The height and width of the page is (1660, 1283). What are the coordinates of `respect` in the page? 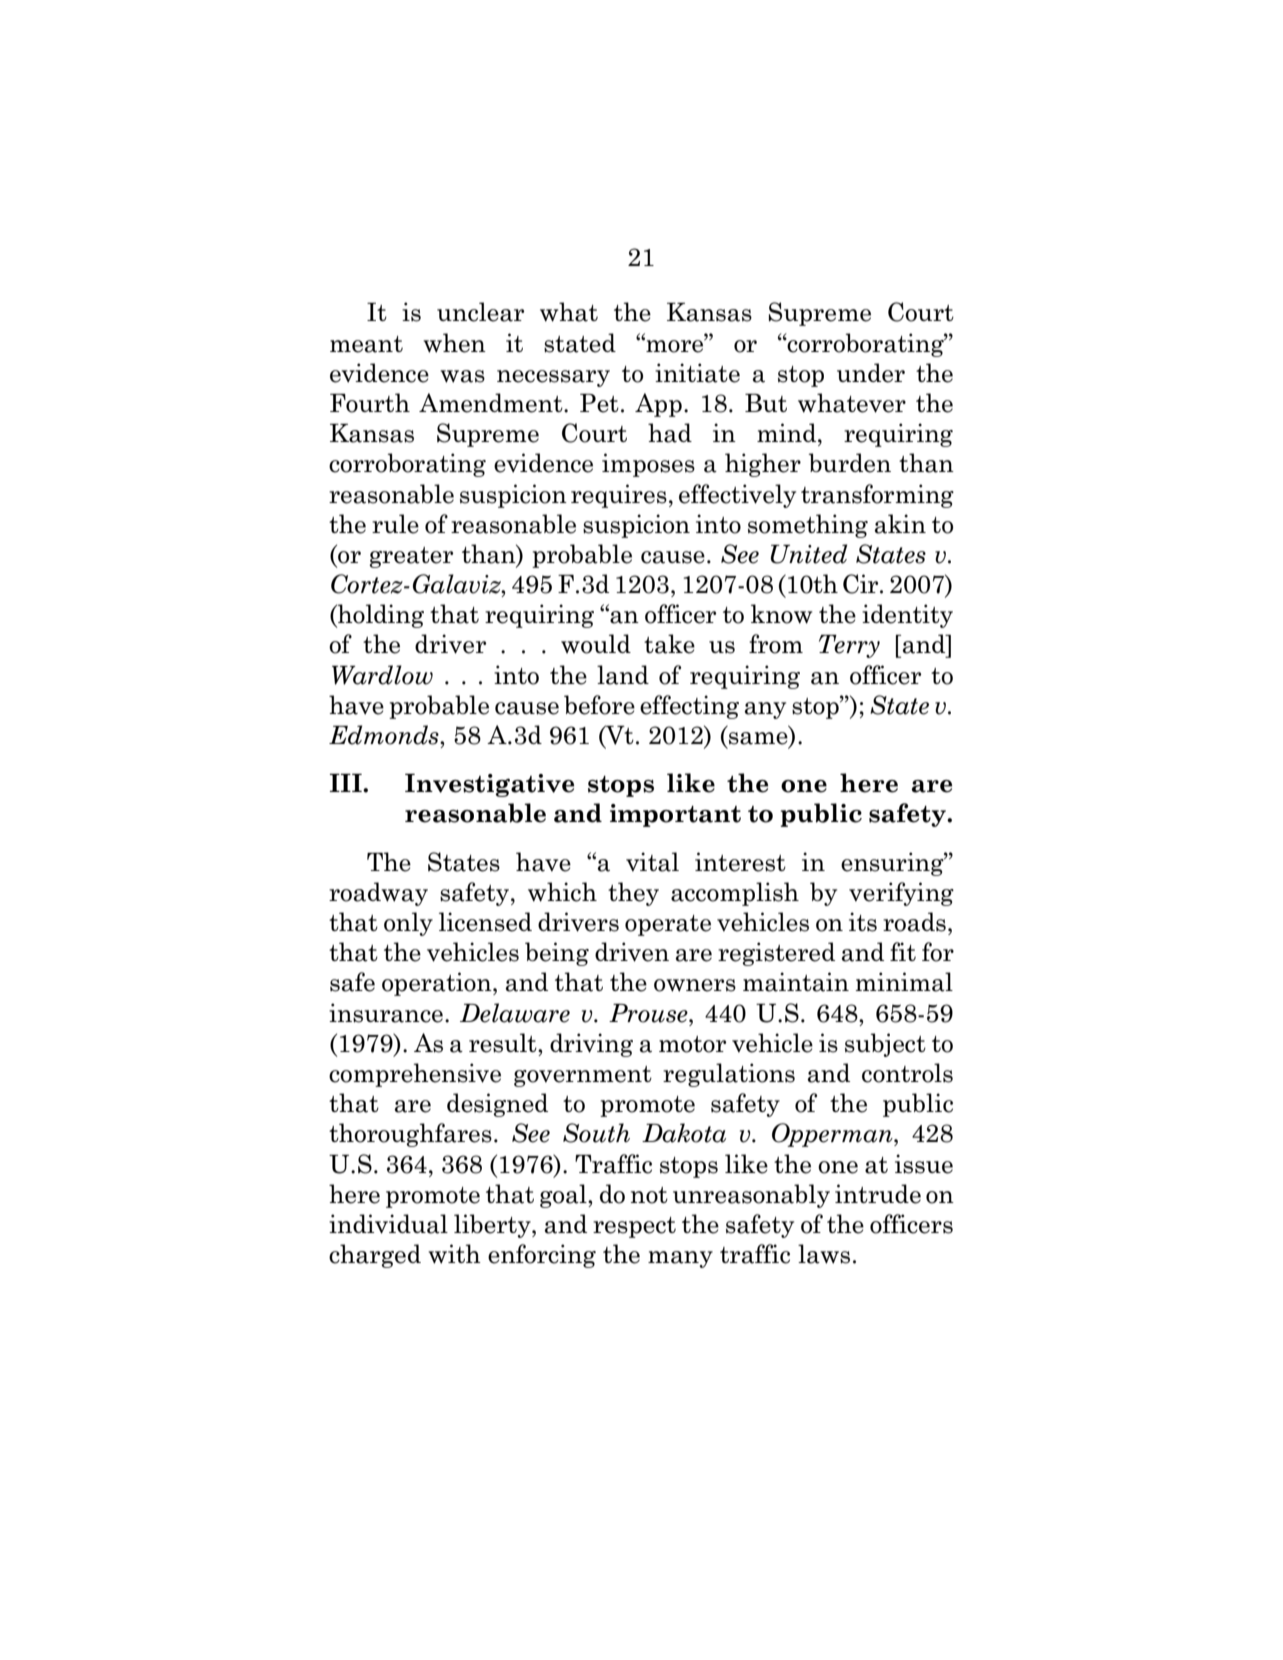 It's located at (634, 1227).
